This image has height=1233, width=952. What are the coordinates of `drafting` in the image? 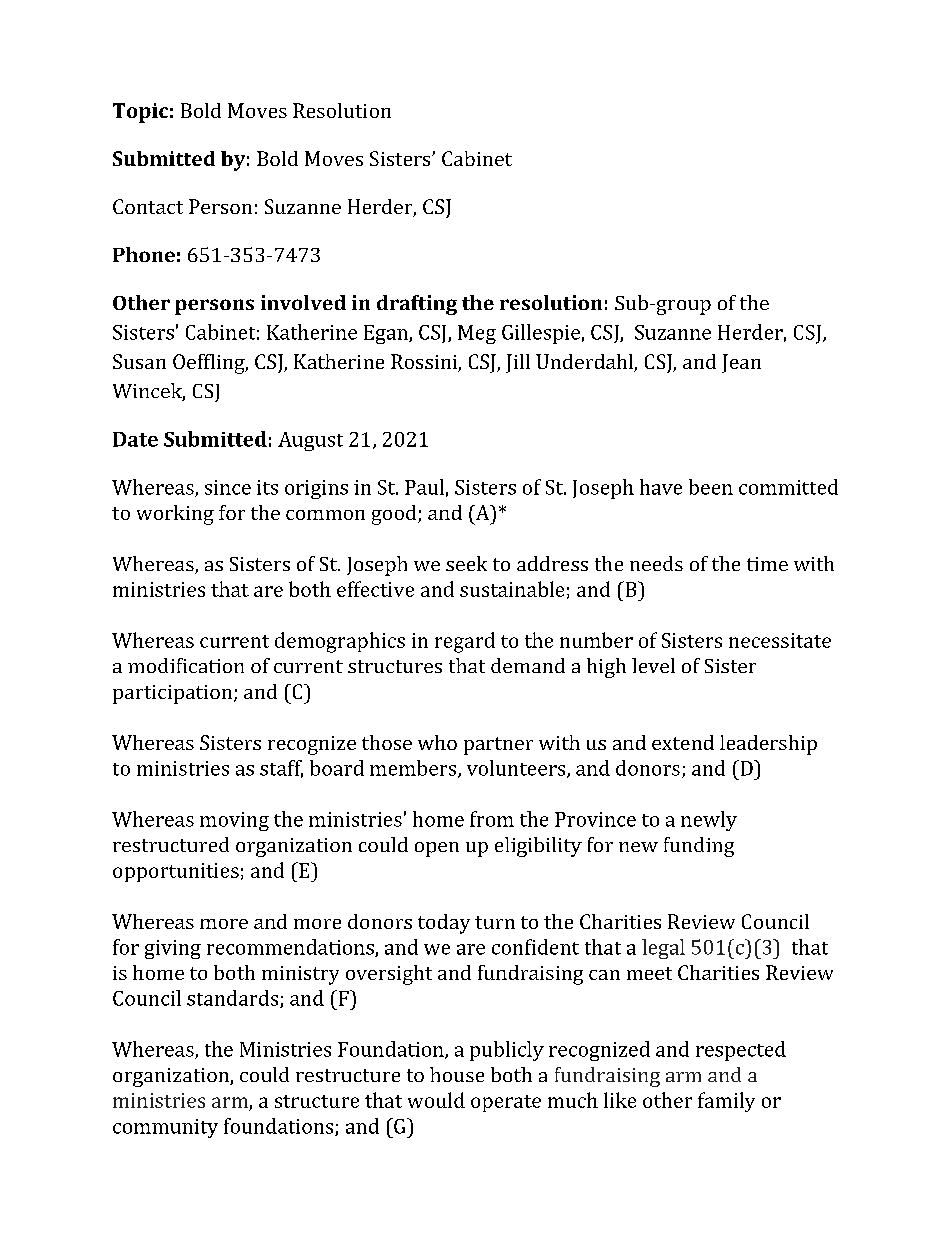 It's located at (417, 305).
